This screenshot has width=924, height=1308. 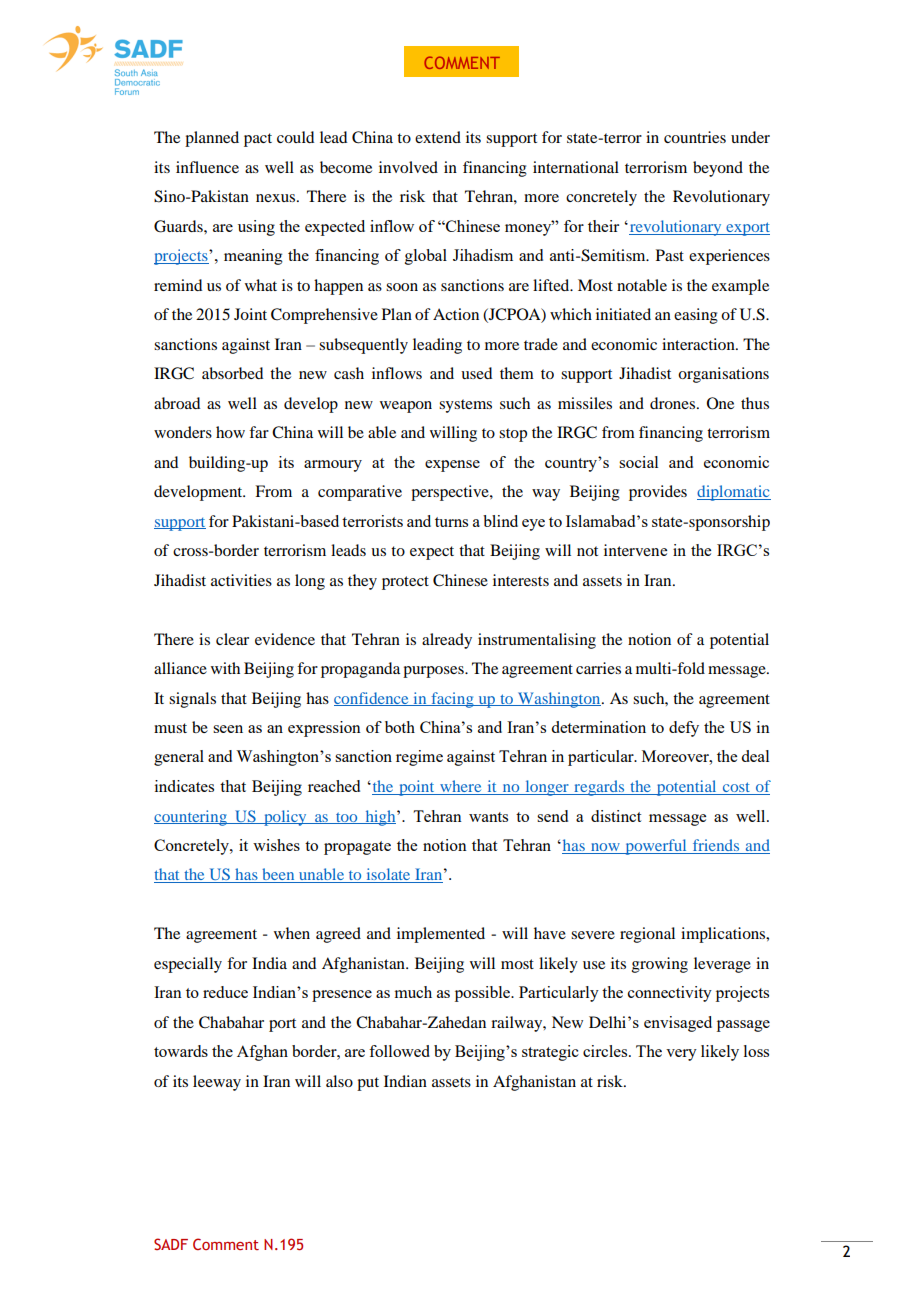 What do you see at coordinates (718, 169) in the screenshot?
I see `beyond` at bounding box center [718, 169].
